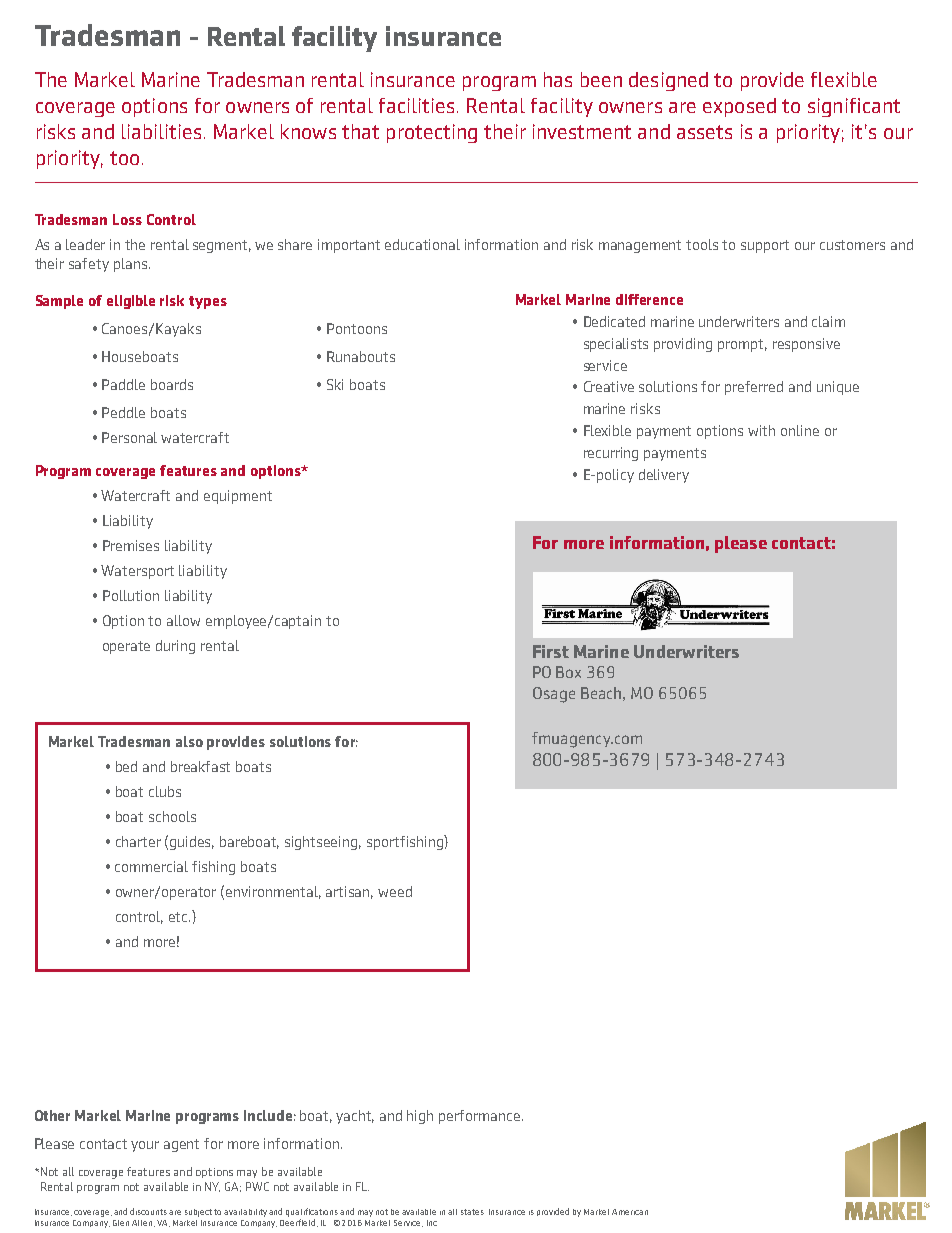 The width and height of the image is (952, 1233). What do you see at coordinates (432, 133) in the image?
I see `protecting` at bounding box center [432, 133].
